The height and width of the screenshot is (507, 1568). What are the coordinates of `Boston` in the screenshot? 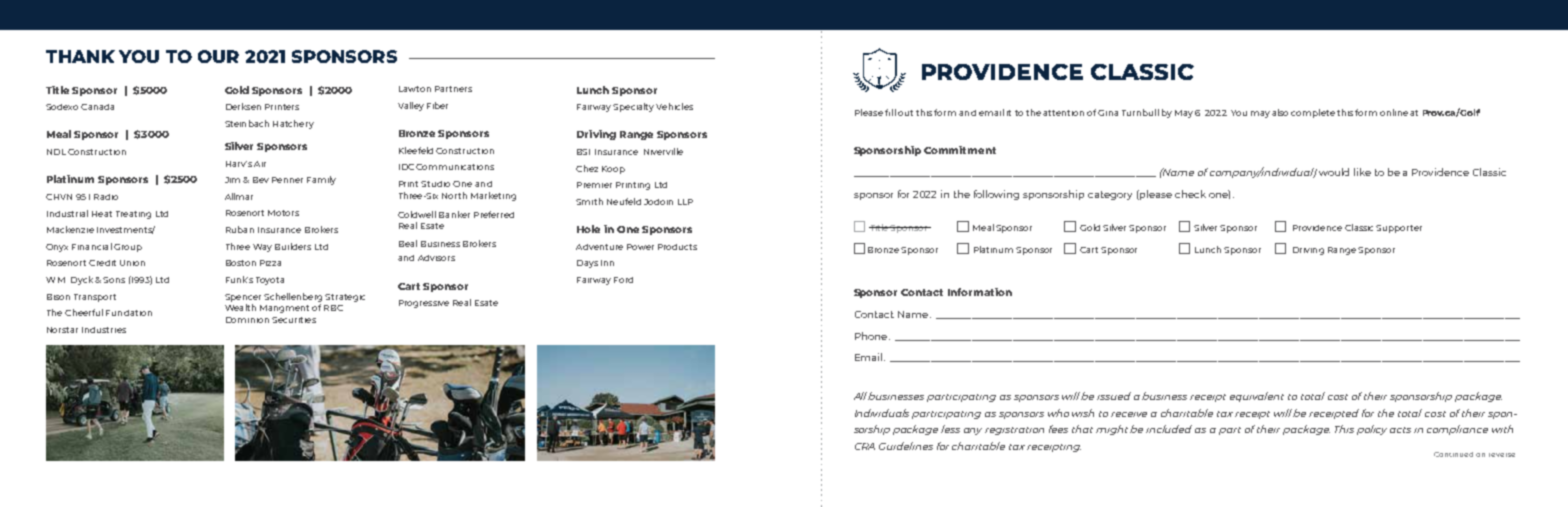 It's located at (241, 263).
